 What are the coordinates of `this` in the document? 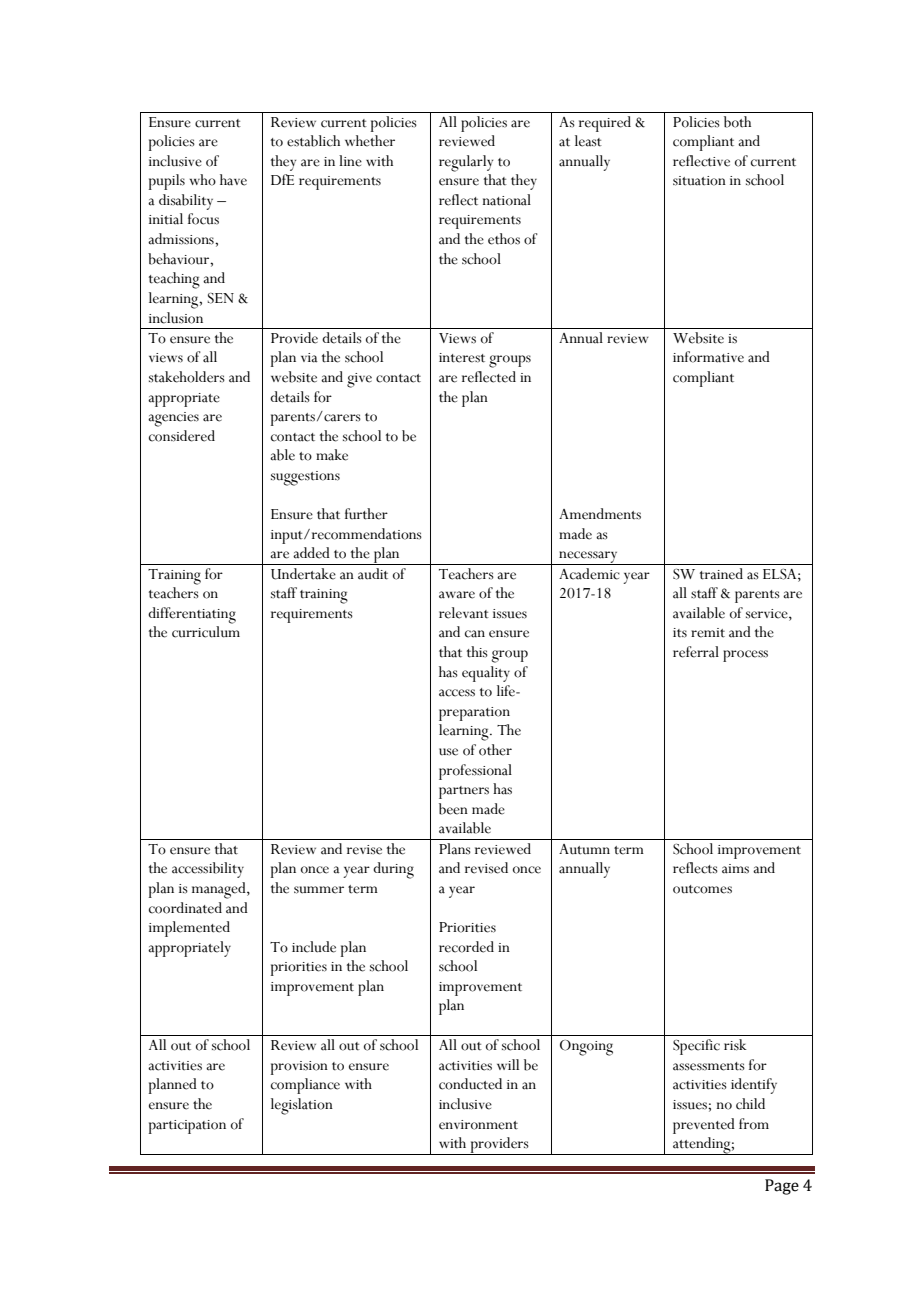 It's located at (477, 652).
